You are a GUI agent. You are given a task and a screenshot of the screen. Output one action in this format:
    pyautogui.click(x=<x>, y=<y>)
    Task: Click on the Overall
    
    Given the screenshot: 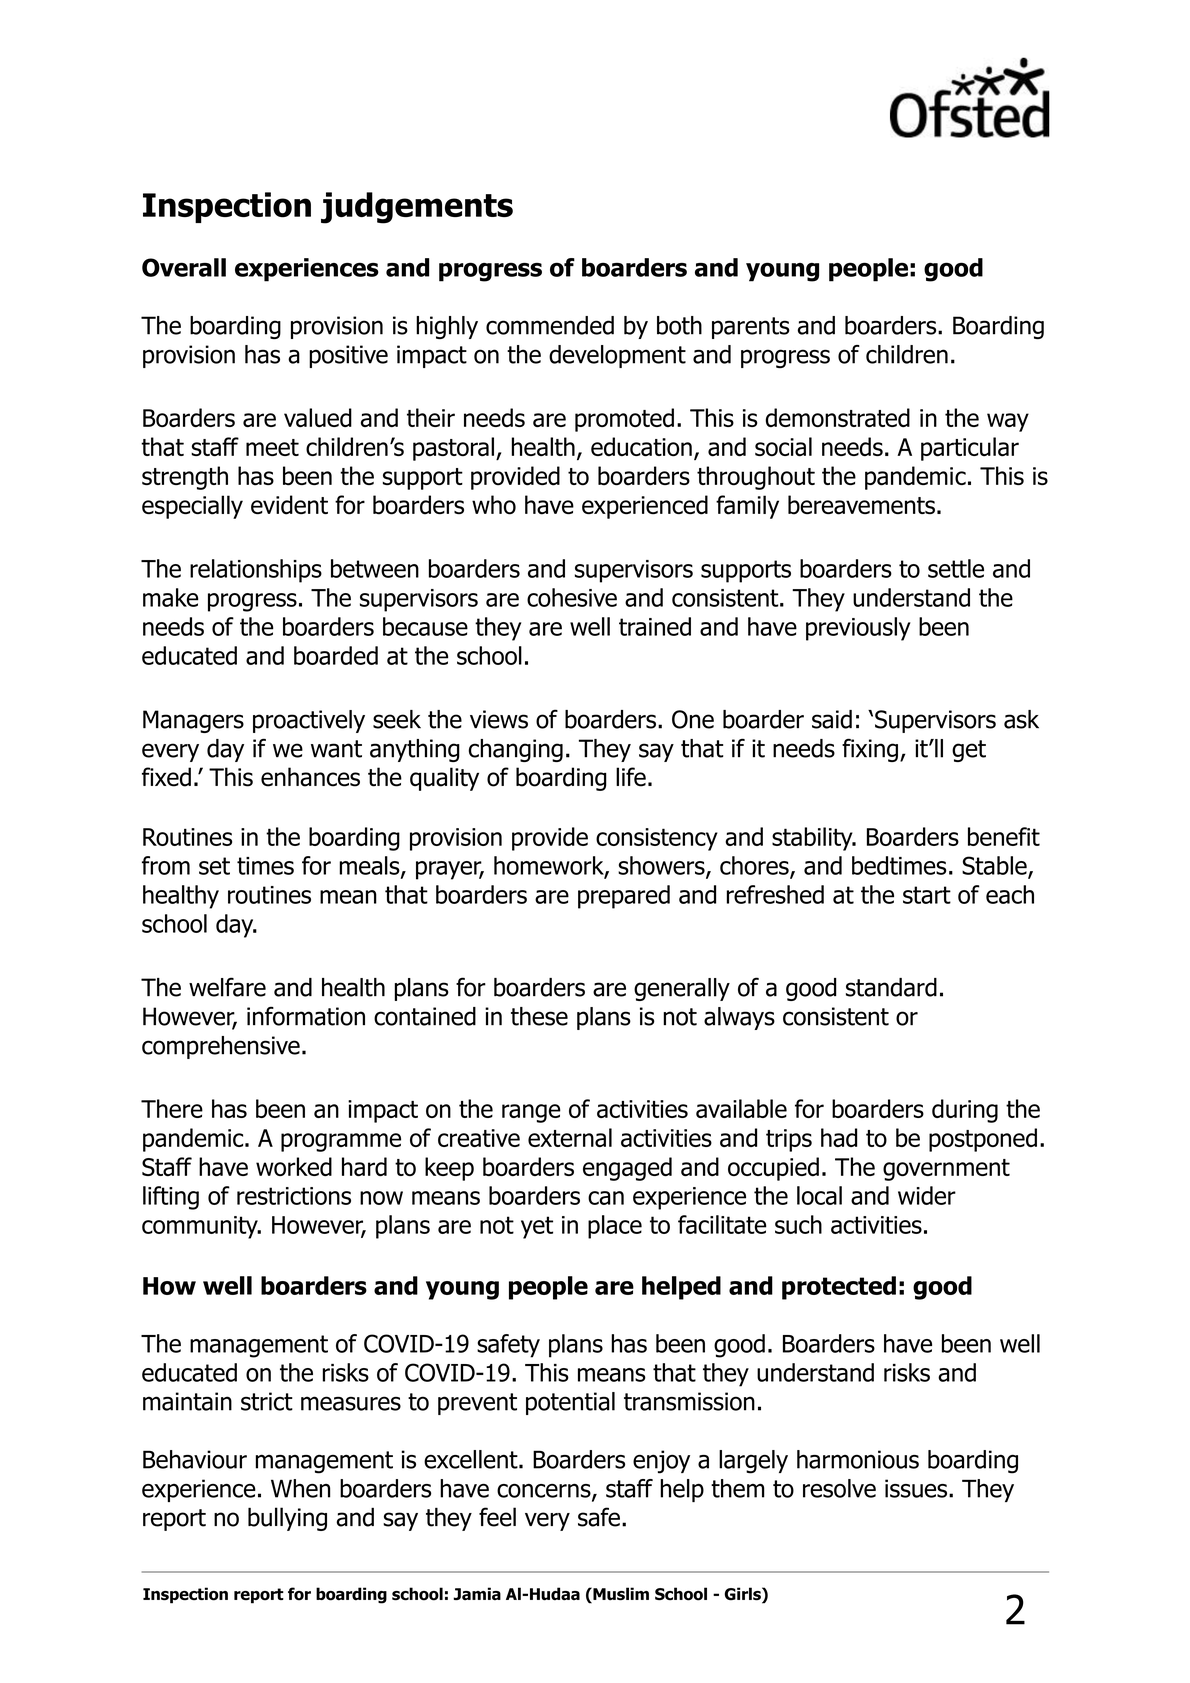 What is the action you would take?
    pyautogui.click(x=184, y=267)
